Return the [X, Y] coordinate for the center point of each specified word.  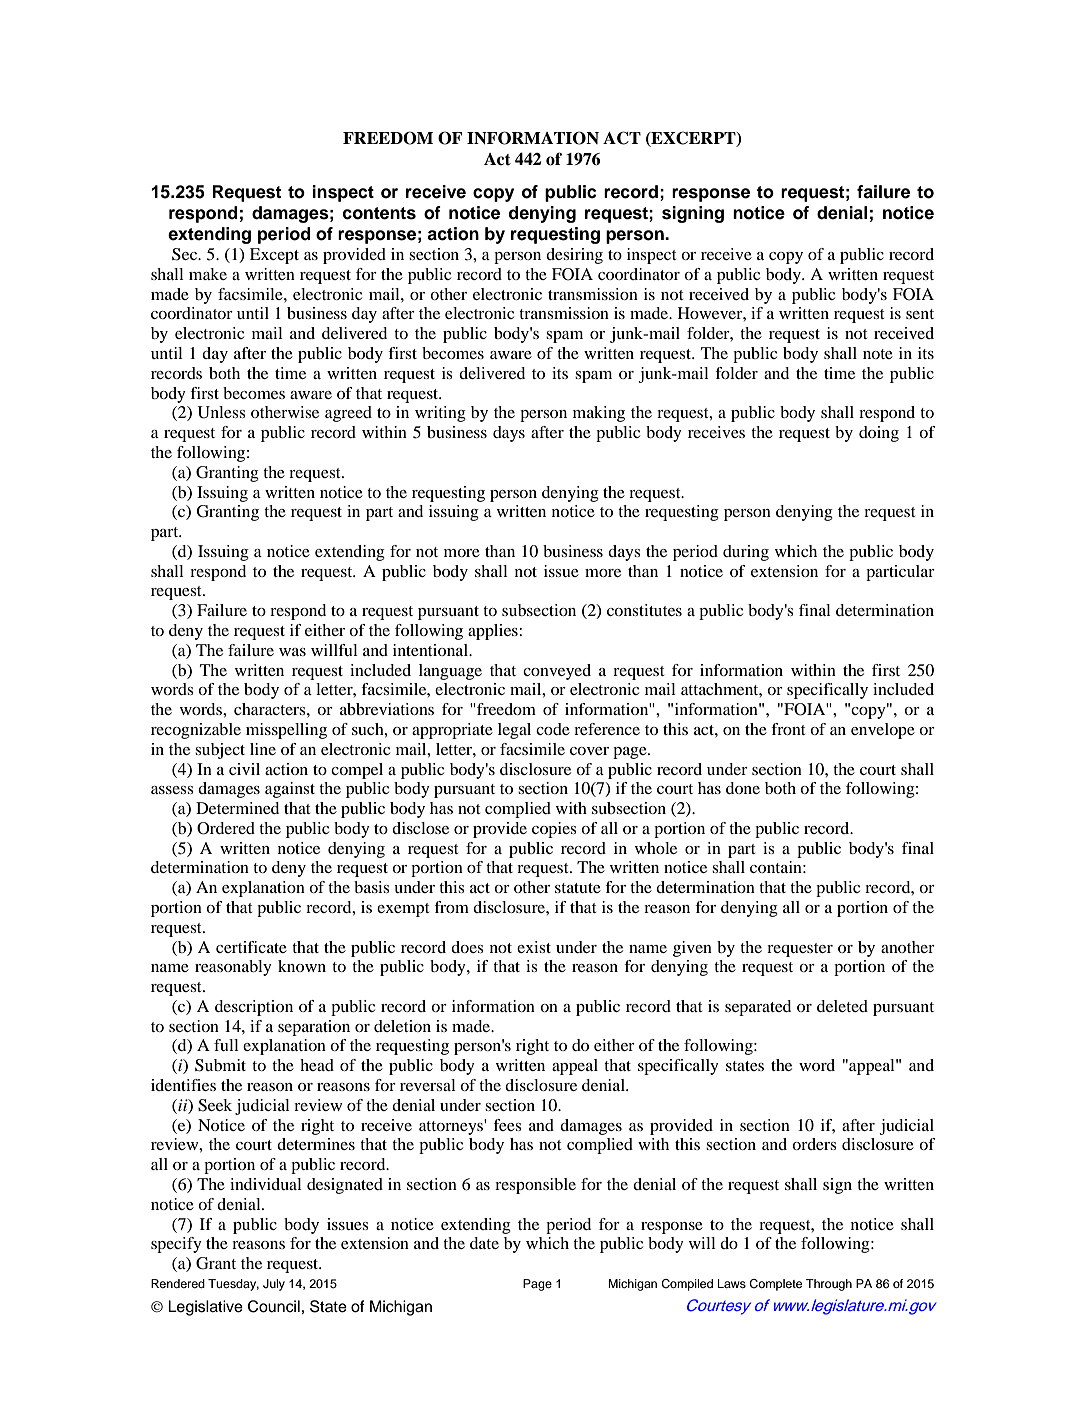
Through [829, 1285]
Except [274, 256]
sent [920, 314]
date [484, 1243]
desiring [574, 256]
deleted [842, 1006]
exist [534, 947]
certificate [251, 947]
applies [494, 632]
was [292, 652]
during [746, 553]
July [274, 1285]
